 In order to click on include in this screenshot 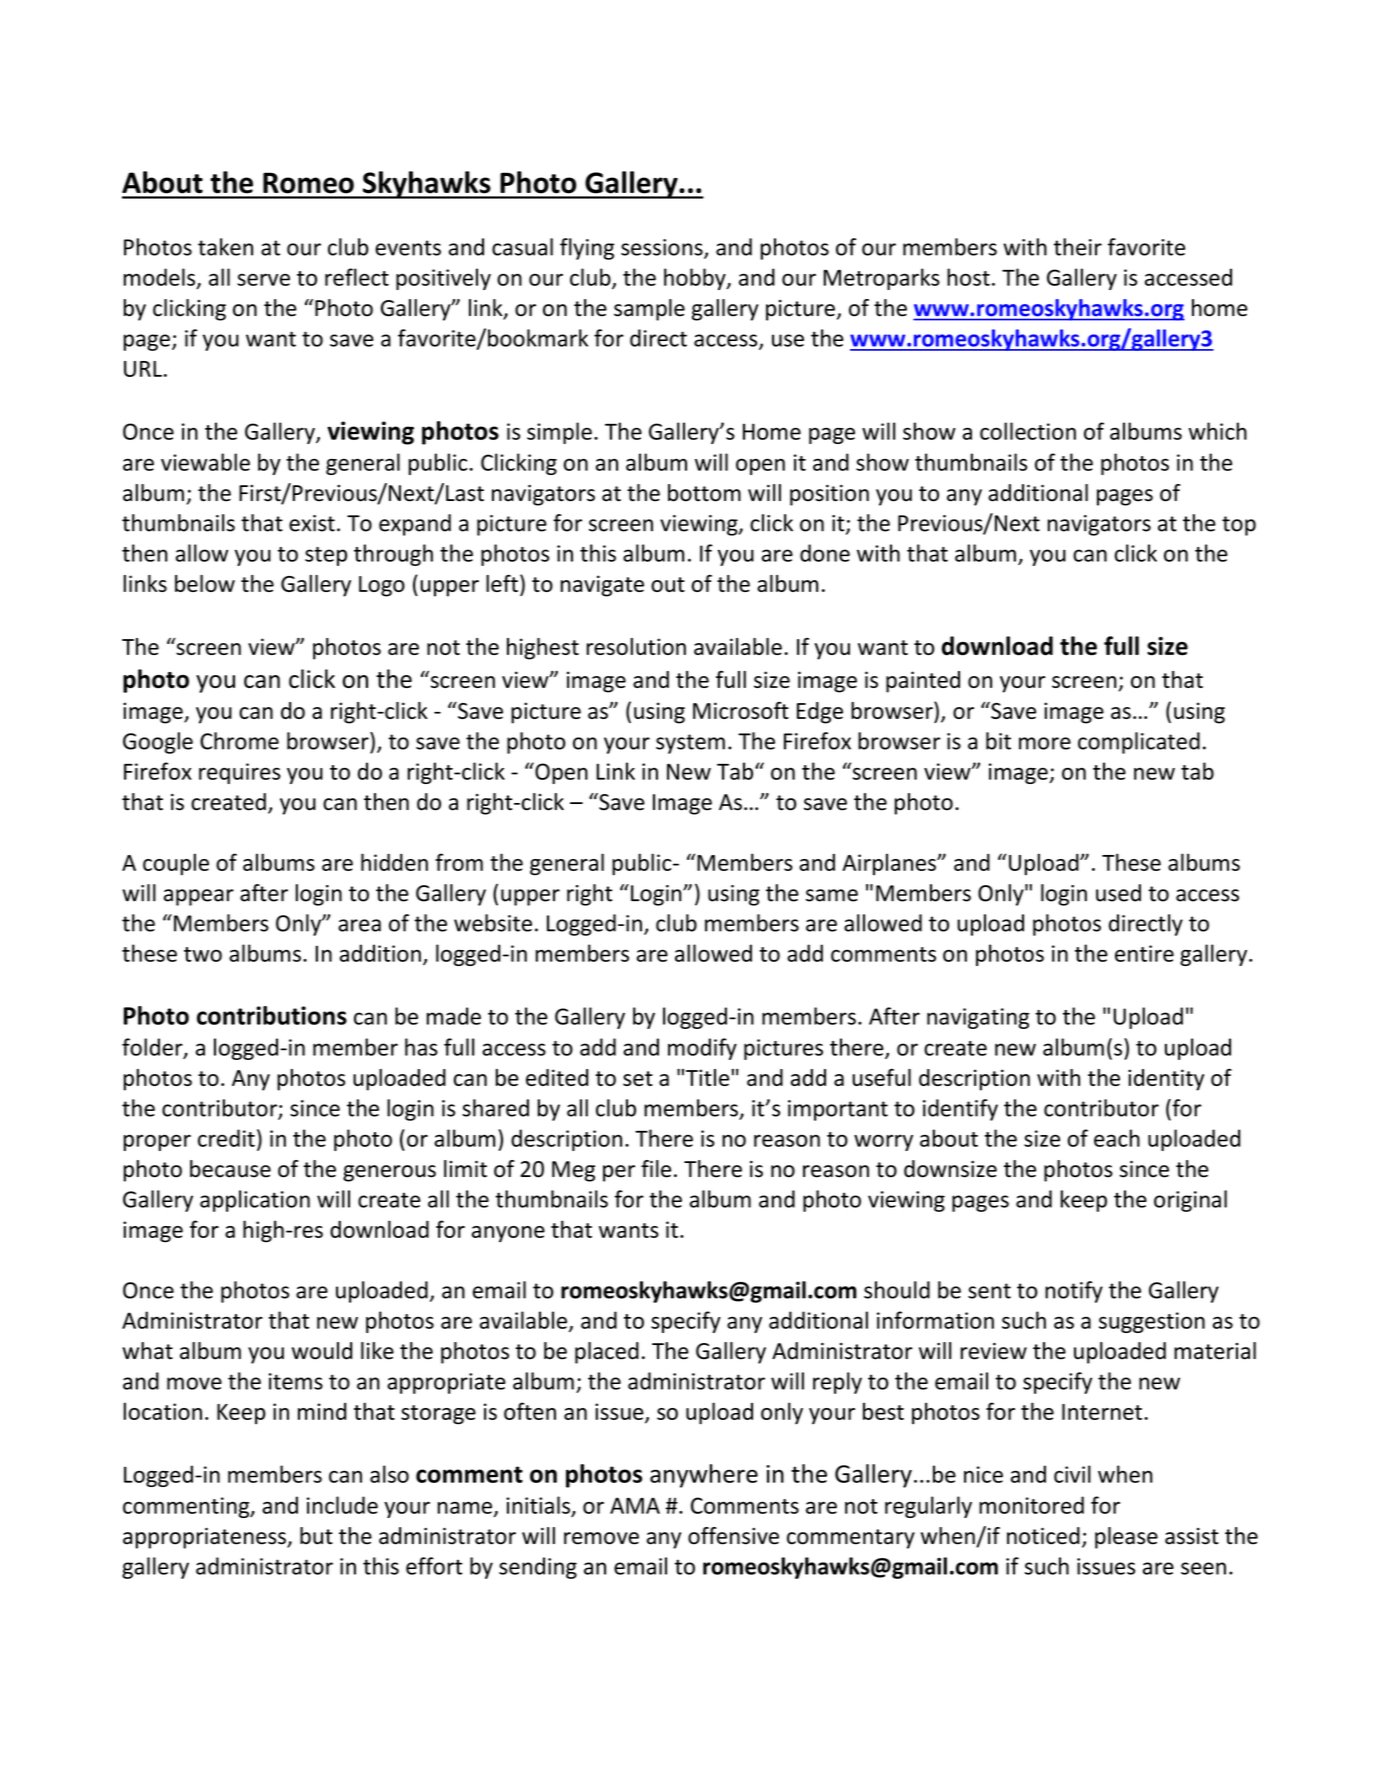, I will do `click(342, 1505)`.
